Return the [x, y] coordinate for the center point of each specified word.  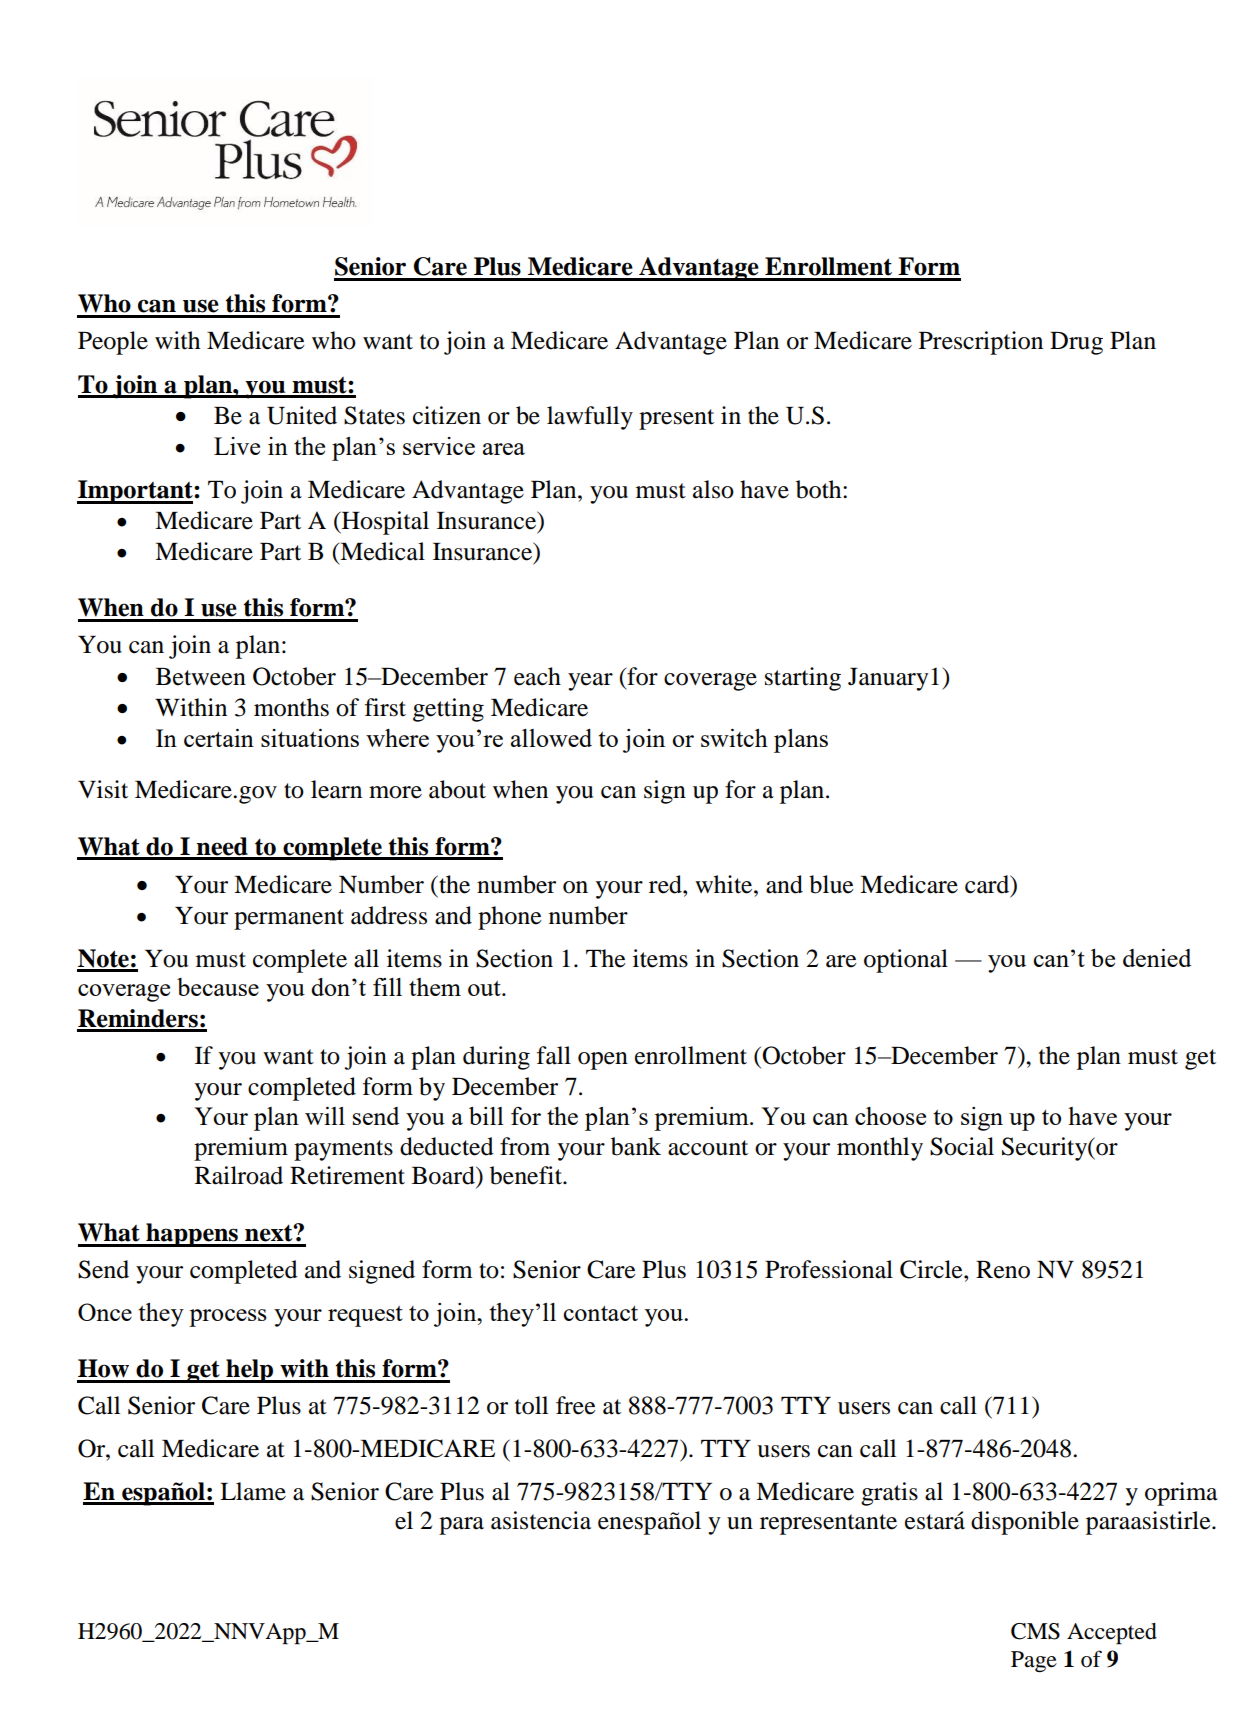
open [603, 1061]
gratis [889, 1494]
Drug [1076, 343]
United [302, 415]
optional [906, 961]
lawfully [590, 418]
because [218, 987]
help [249, 1371]
